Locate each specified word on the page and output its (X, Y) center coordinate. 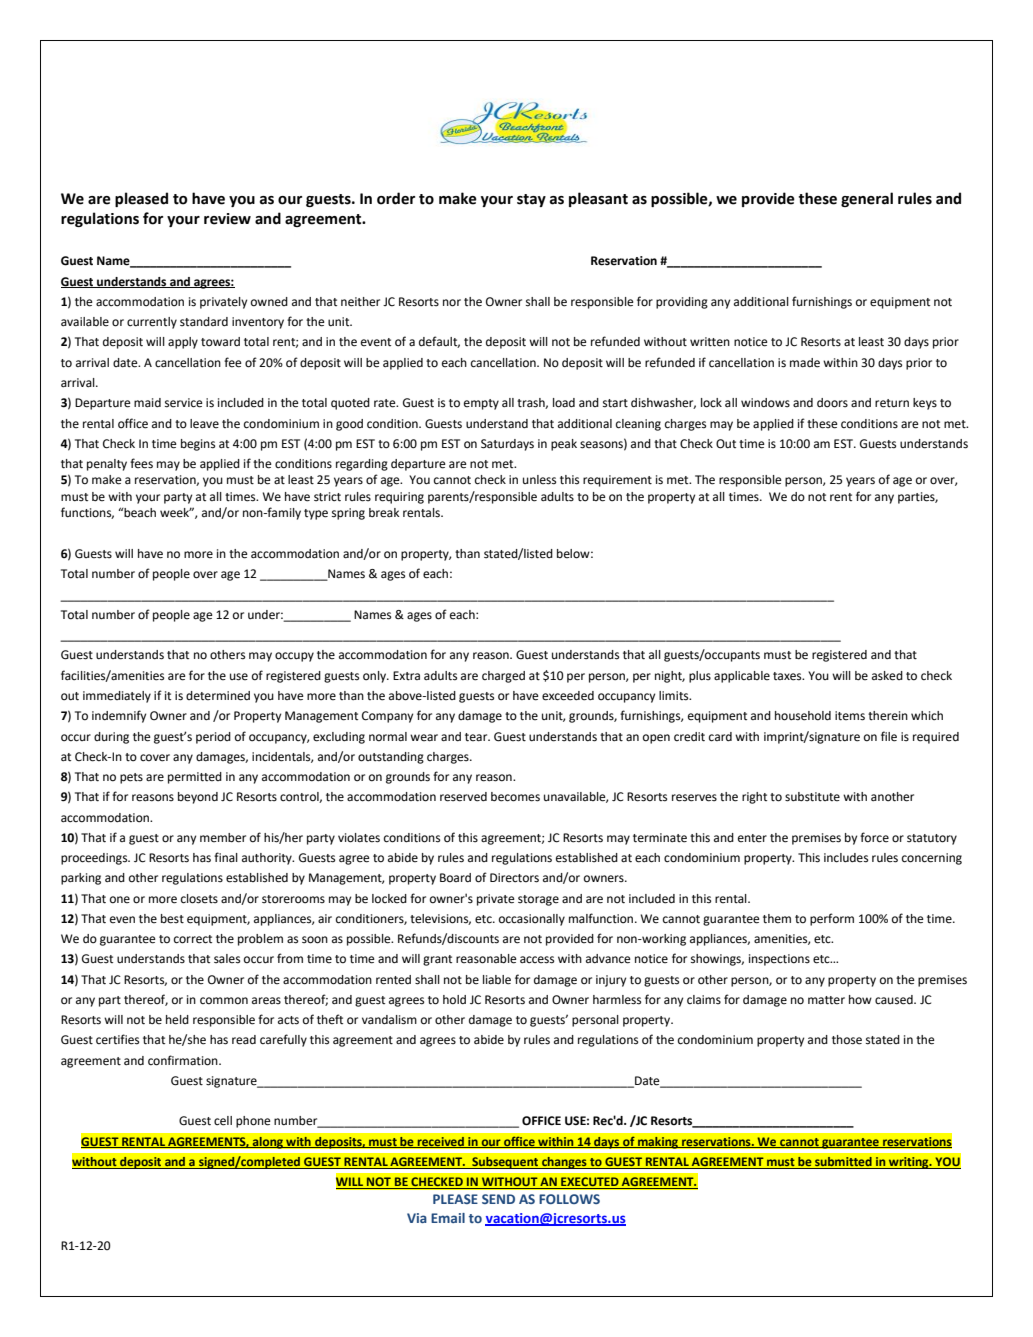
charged (503, 677)
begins (198, 445)
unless (539, 480)
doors (832, 403)
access (537, 960)
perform (832, 919)
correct (193, 939)
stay (531, 200)
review (227, 219)
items (850, 716)
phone (253, 1122)
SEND (498, 1199)
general (867, 199)
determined (218, 696)
